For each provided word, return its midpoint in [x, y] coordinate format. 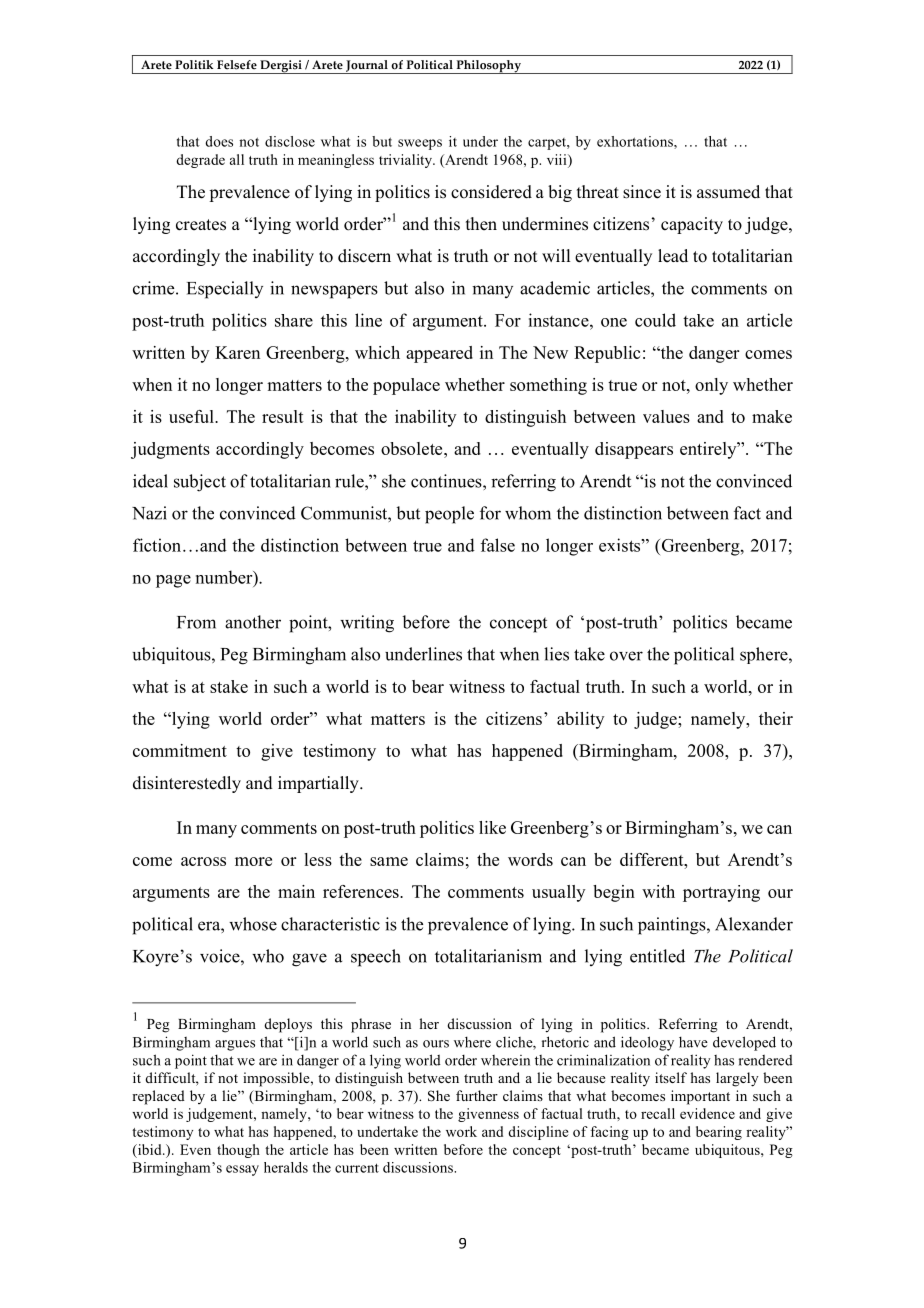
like [492, 827]
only [711, 386]
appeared [439, 354]
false [498, 545]
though [238, 1151]
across [203, 861]
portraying [721, 893]
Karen [237, 352]
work [461, 1131]
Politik [194, 65]
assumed [728, 192]
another [253, 622]
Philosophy [488, 67]
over [626, 656]
